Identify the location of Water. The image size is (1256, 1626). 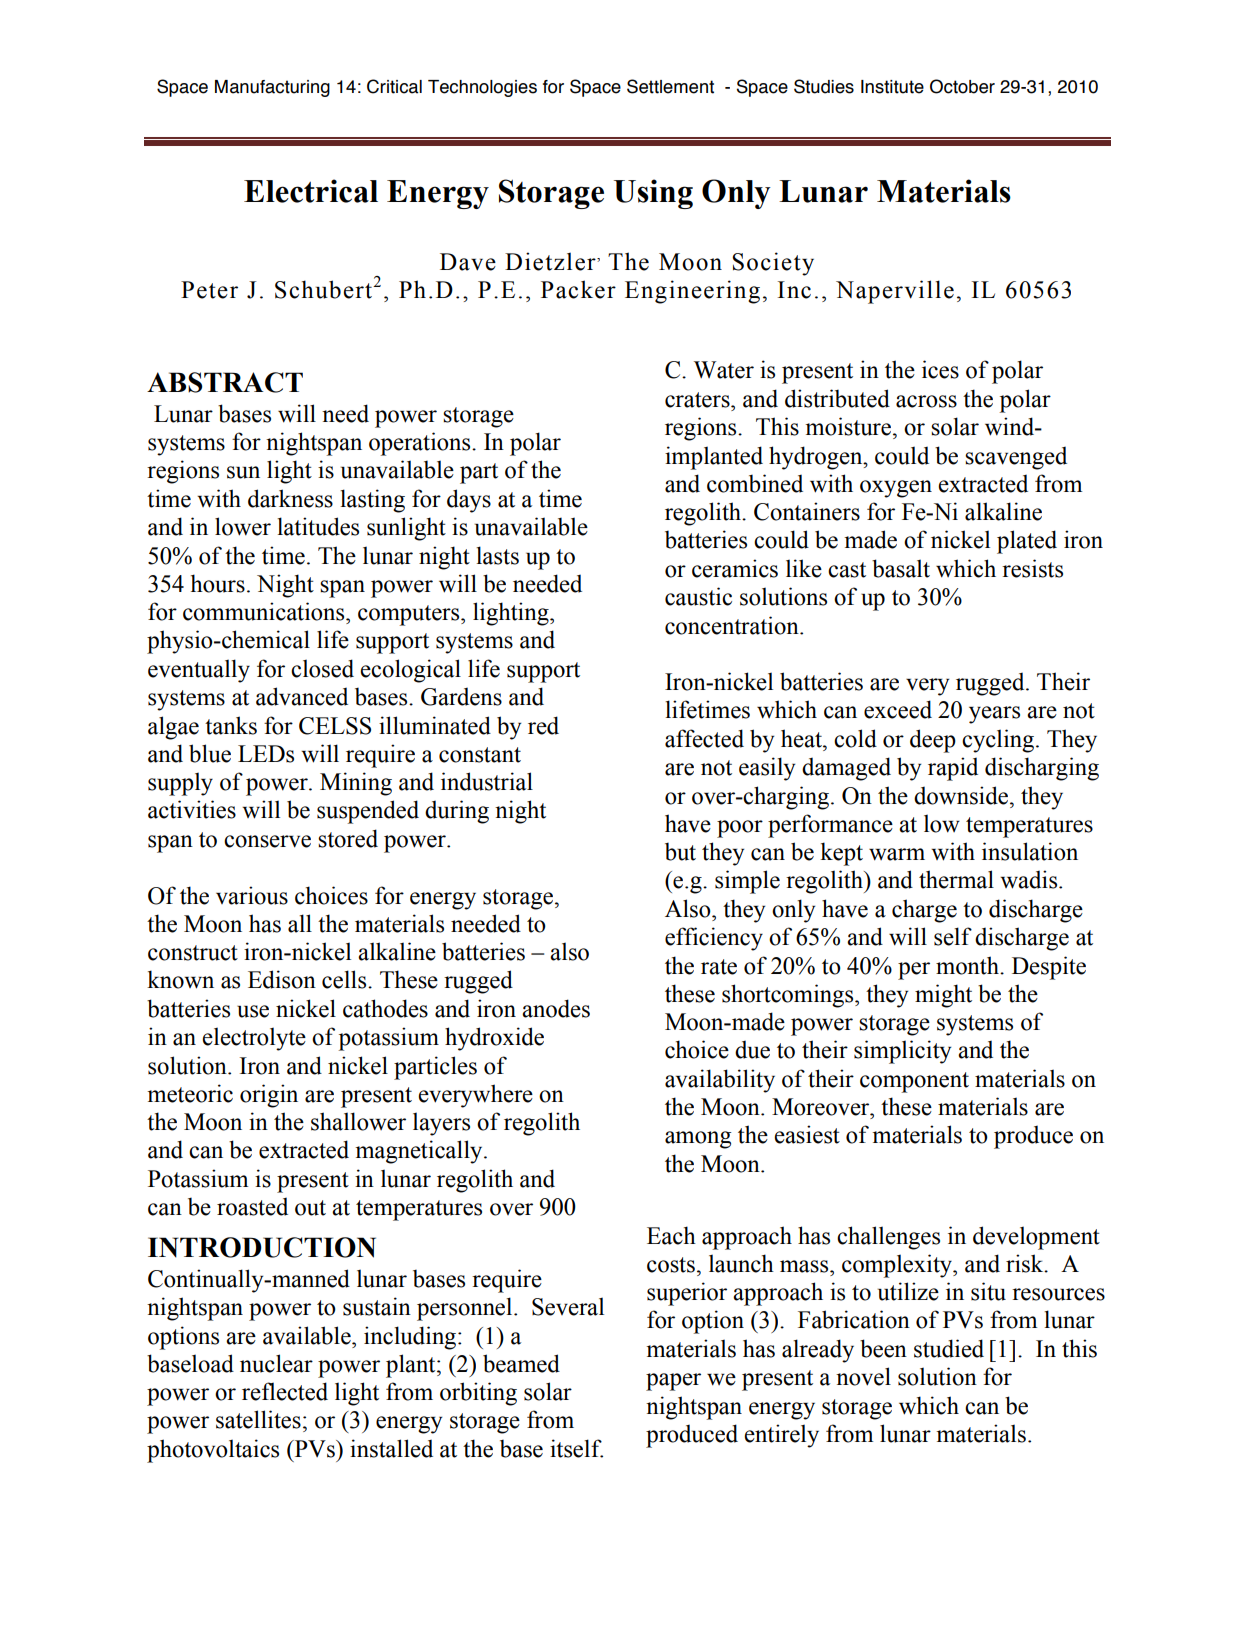
(724, 370).
